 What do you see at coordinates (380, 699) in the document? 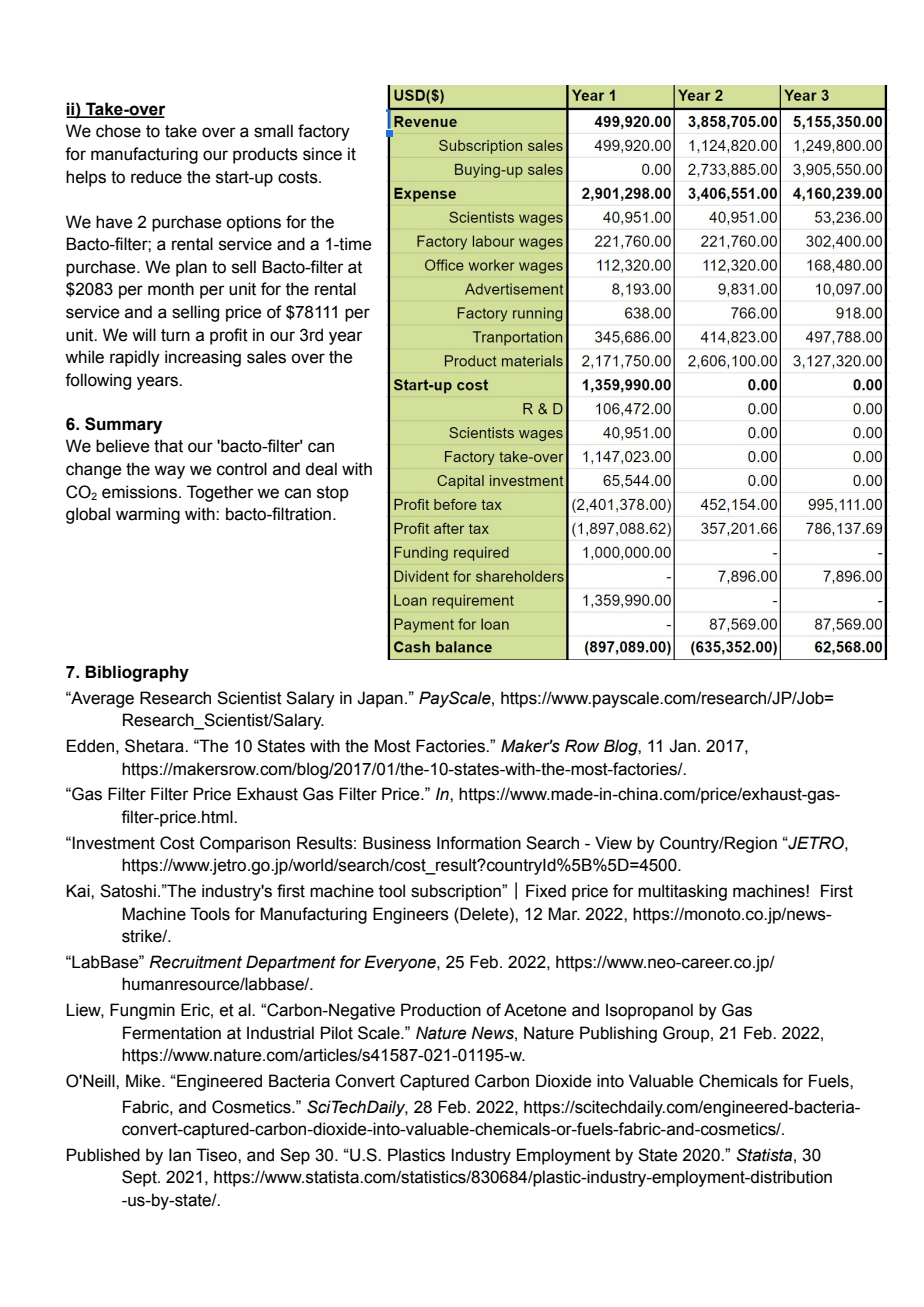
I see `Japan` at bounding box center [380, 699].
